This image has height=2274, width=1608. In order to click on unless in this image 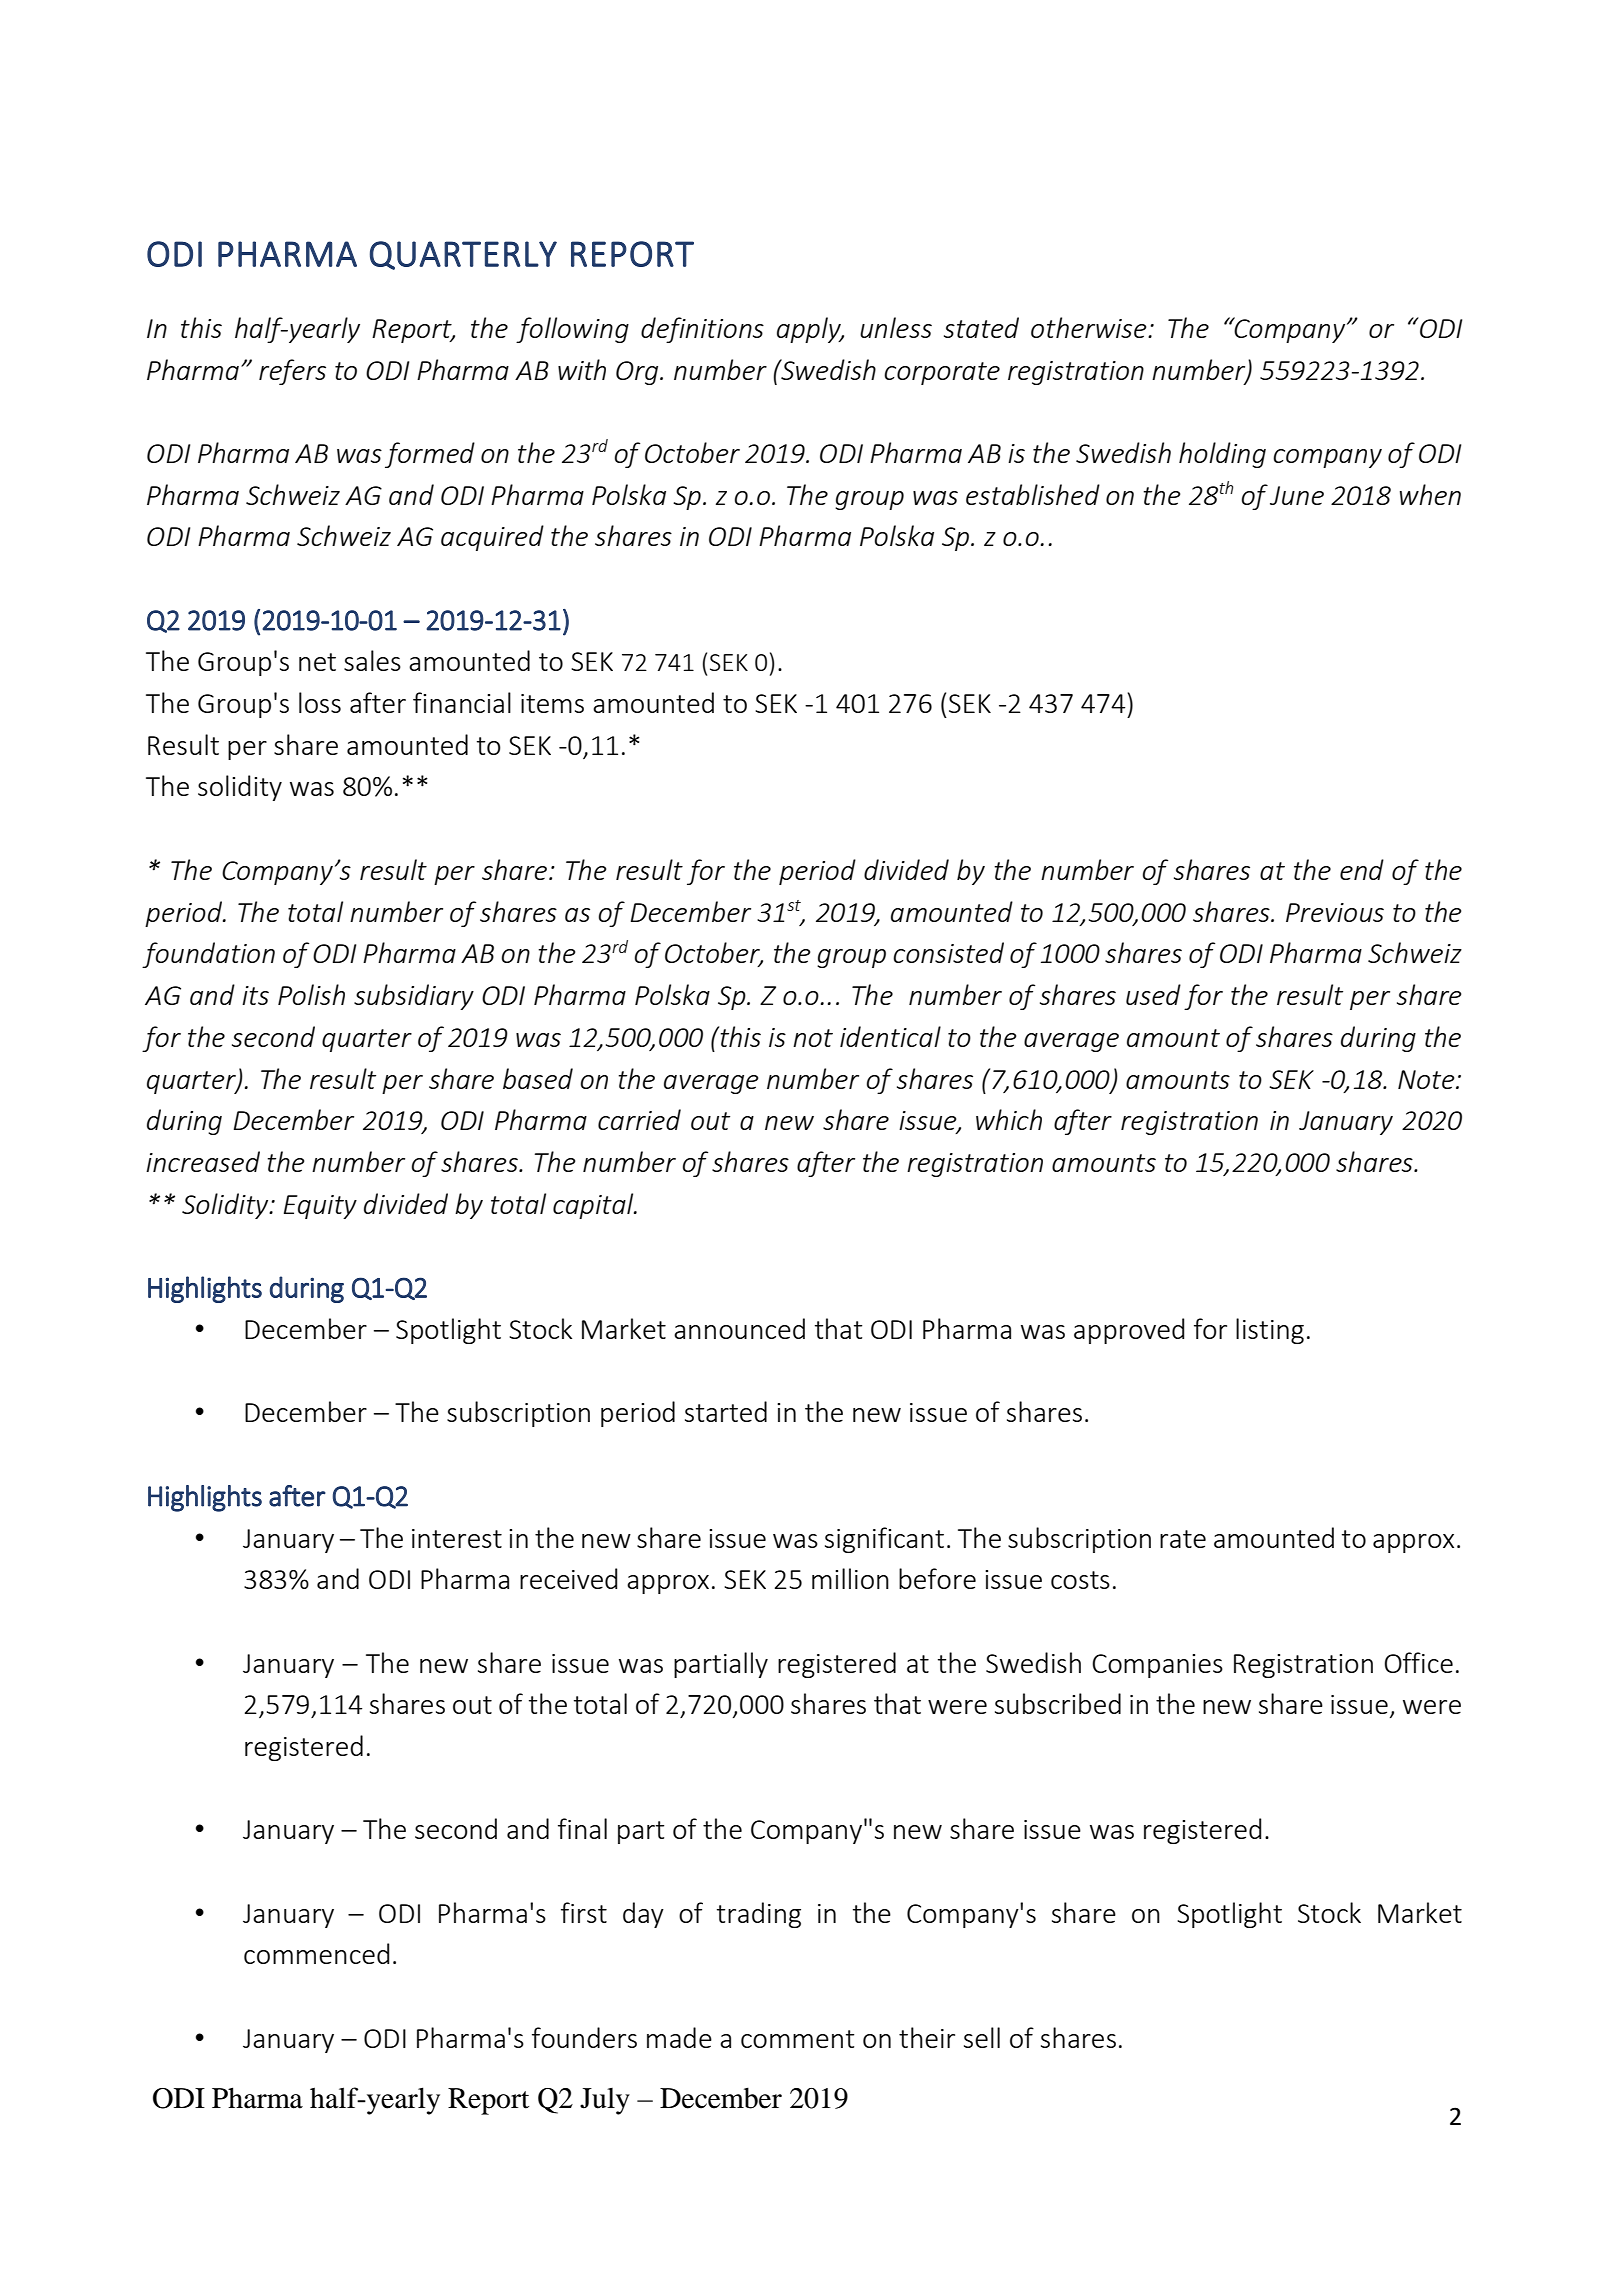, I will do `click(896, 327)`.
